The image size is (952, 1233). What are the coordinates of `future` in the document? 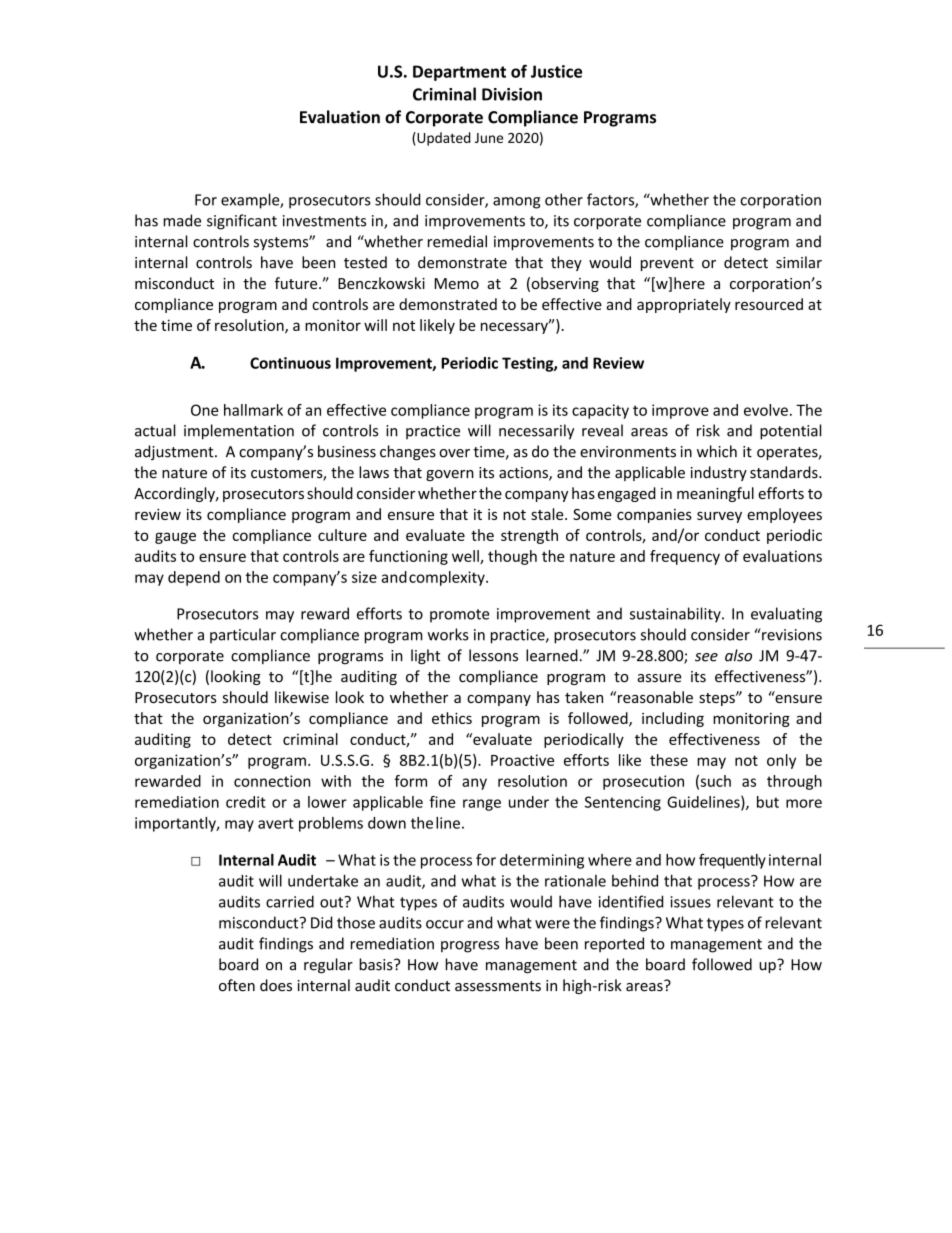 It's located at (297, 283).
